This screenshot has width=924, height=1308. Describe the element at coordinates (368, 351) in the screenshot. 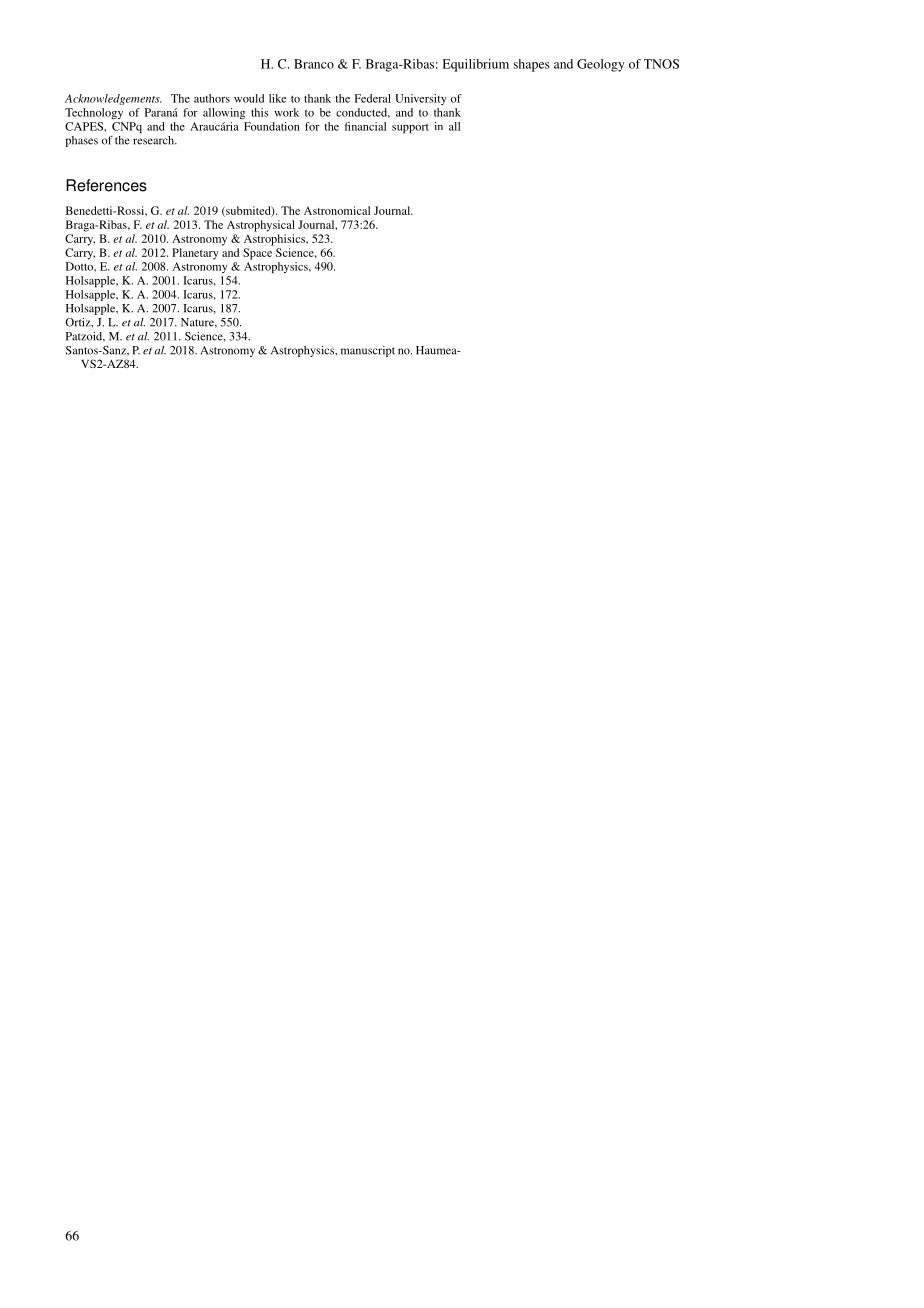

I see `manuscript` at that location.
